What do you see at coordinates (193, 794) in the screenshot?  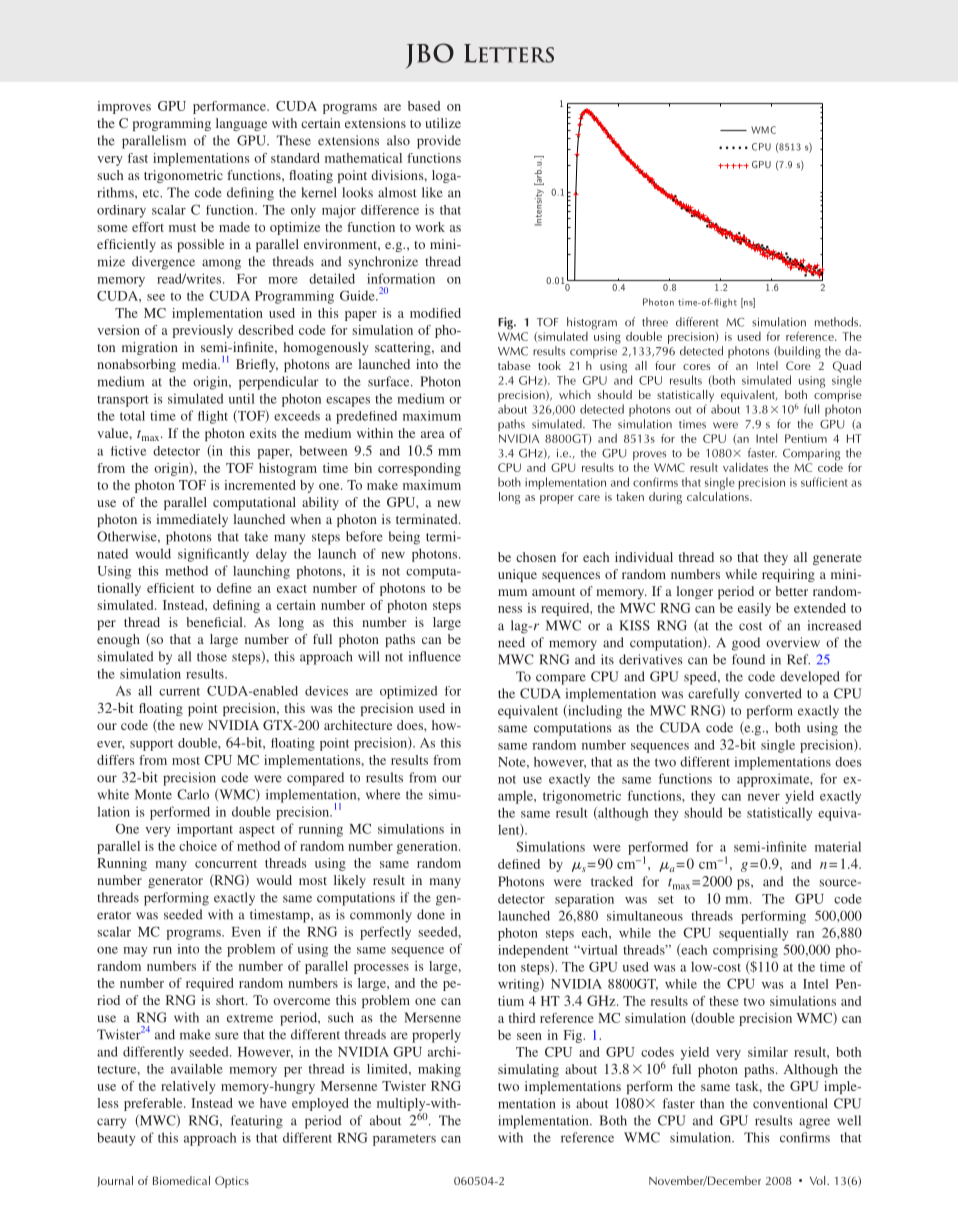 I see `Carlo` at bounding box center [193, 794].
